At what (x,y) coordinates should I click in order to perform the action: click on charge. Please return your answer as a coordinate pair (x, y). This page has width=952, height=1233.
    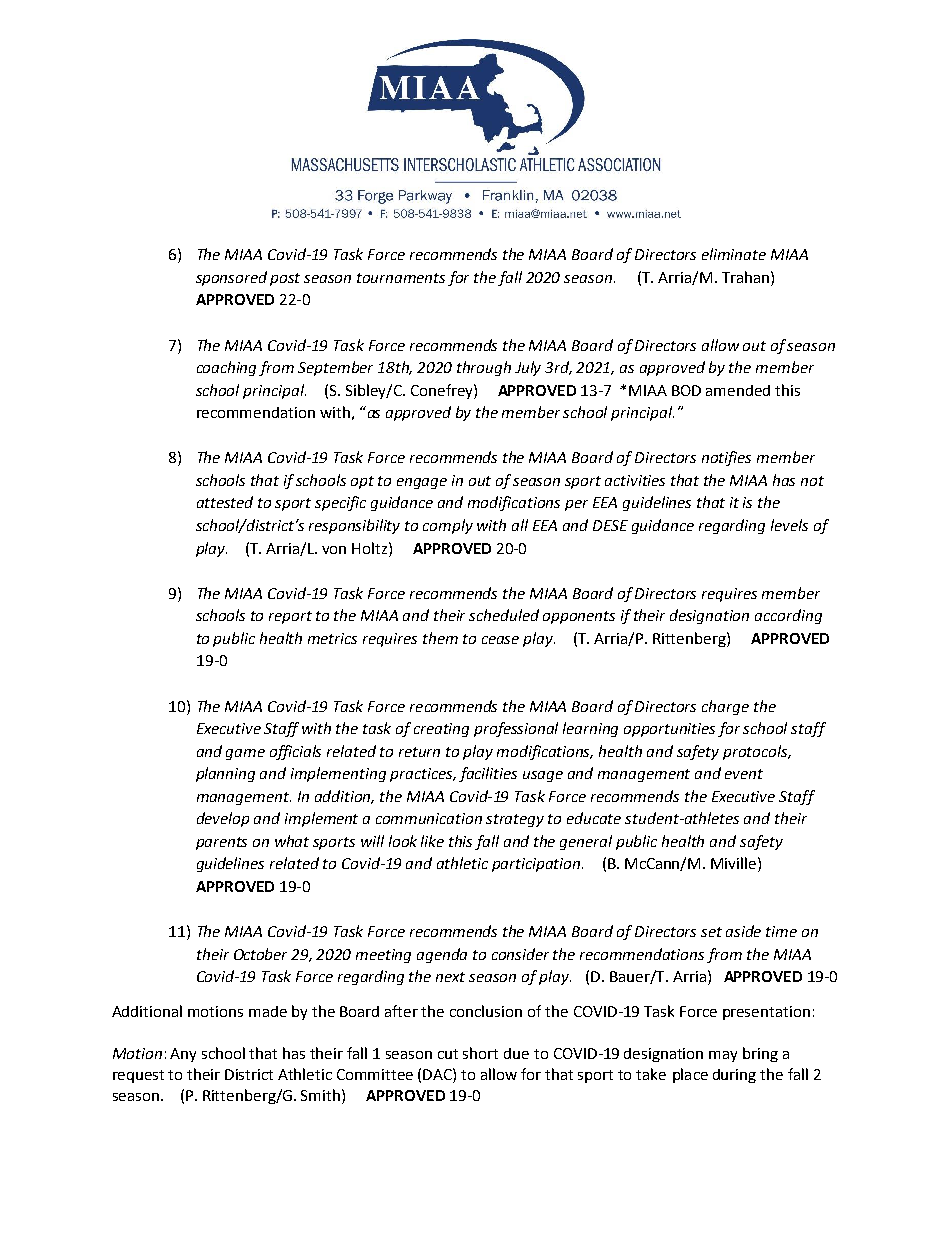
    Looking at the image, I should click on (725, 707).
